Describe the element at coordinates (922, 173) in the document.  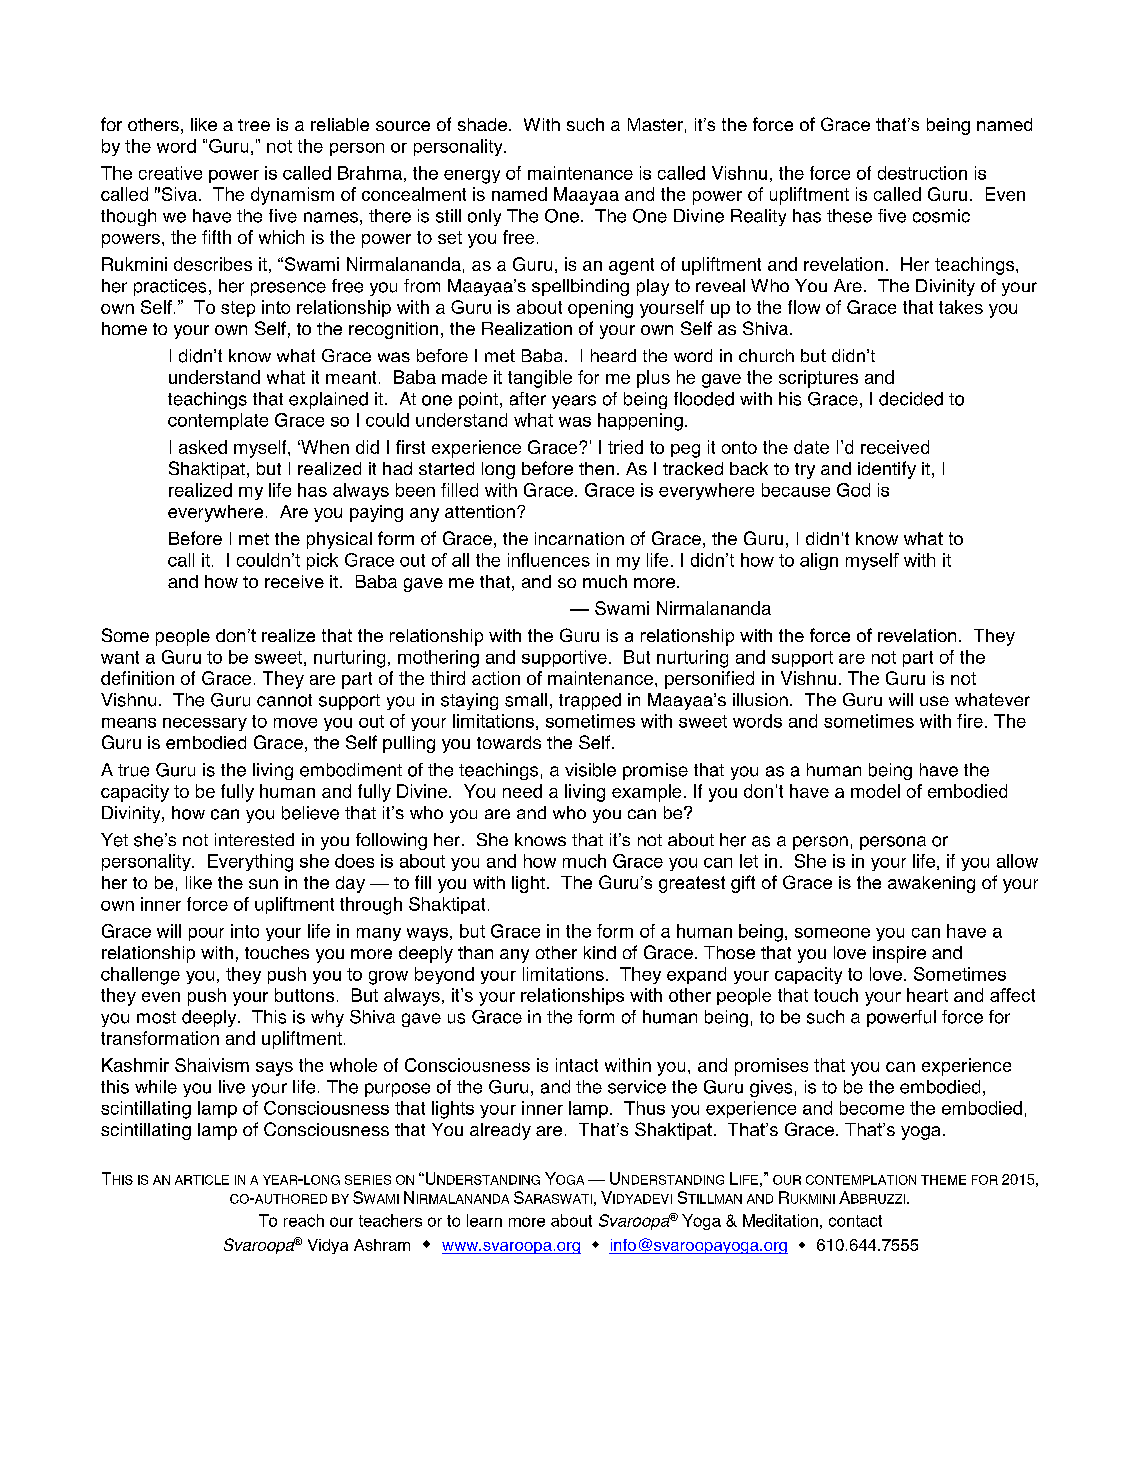
I see `destruction` at that location.
